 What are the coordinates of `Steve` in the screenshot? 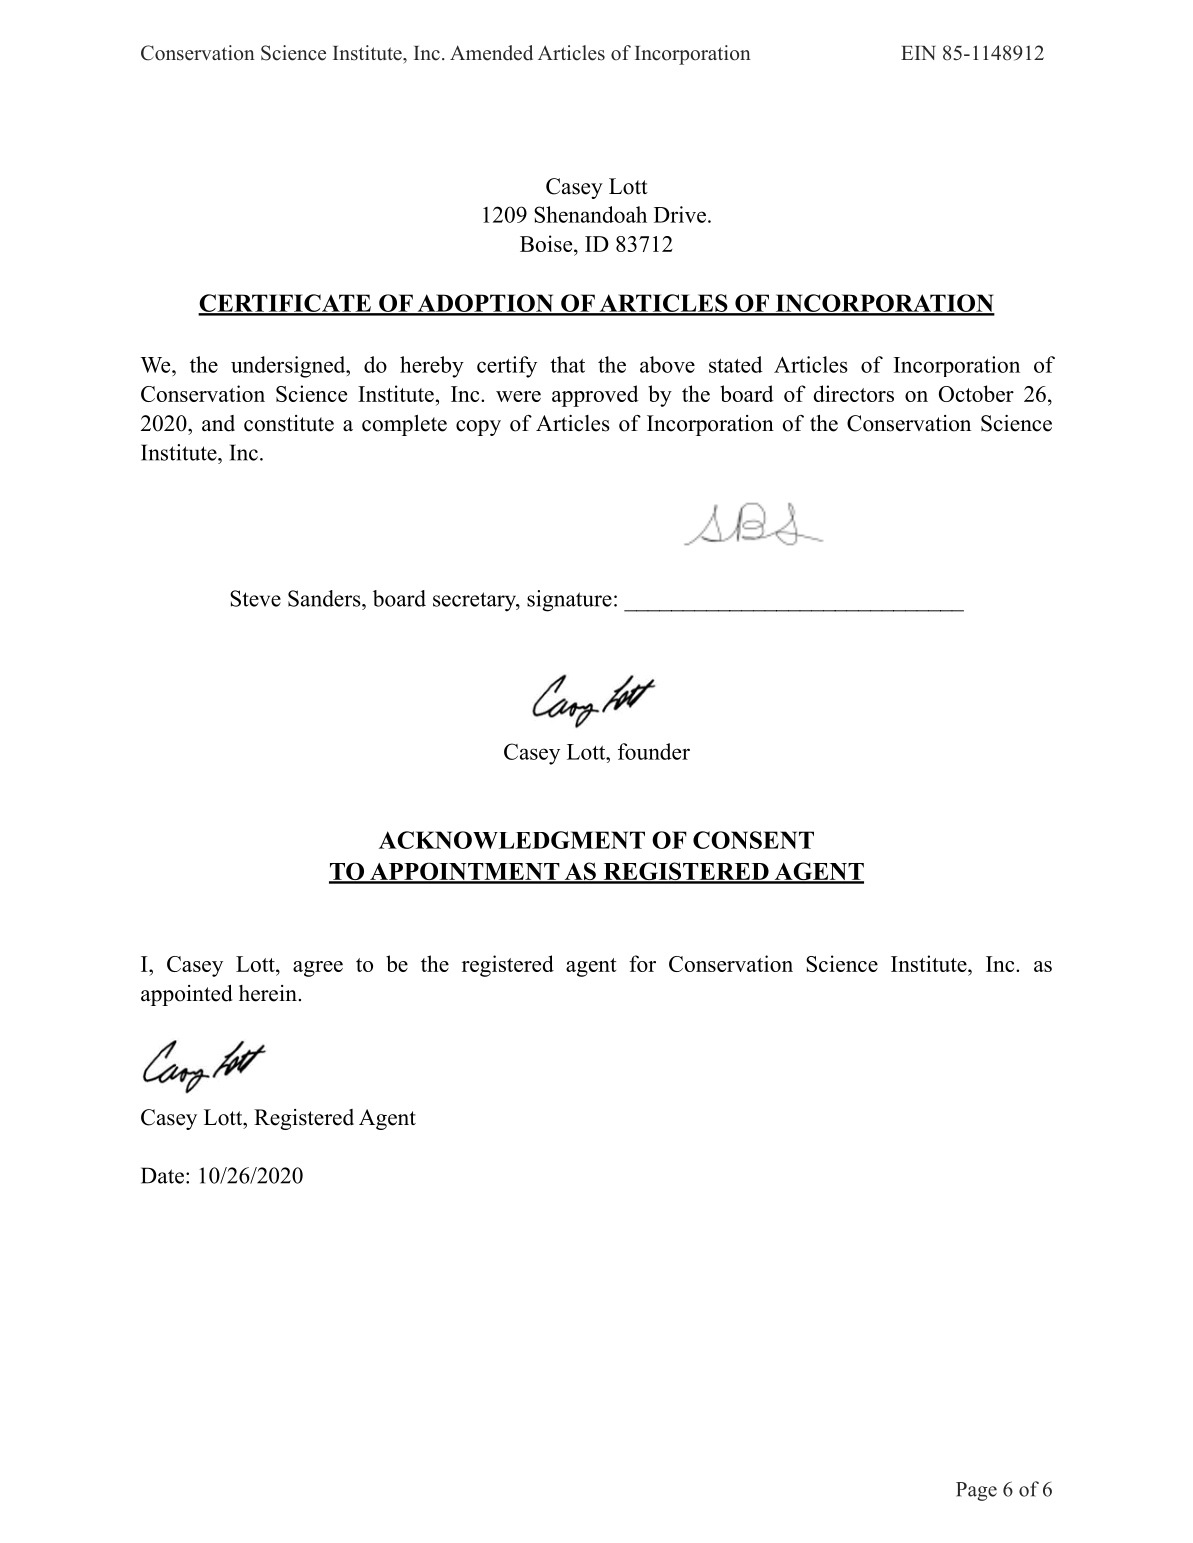 It's located at (255, 598).
